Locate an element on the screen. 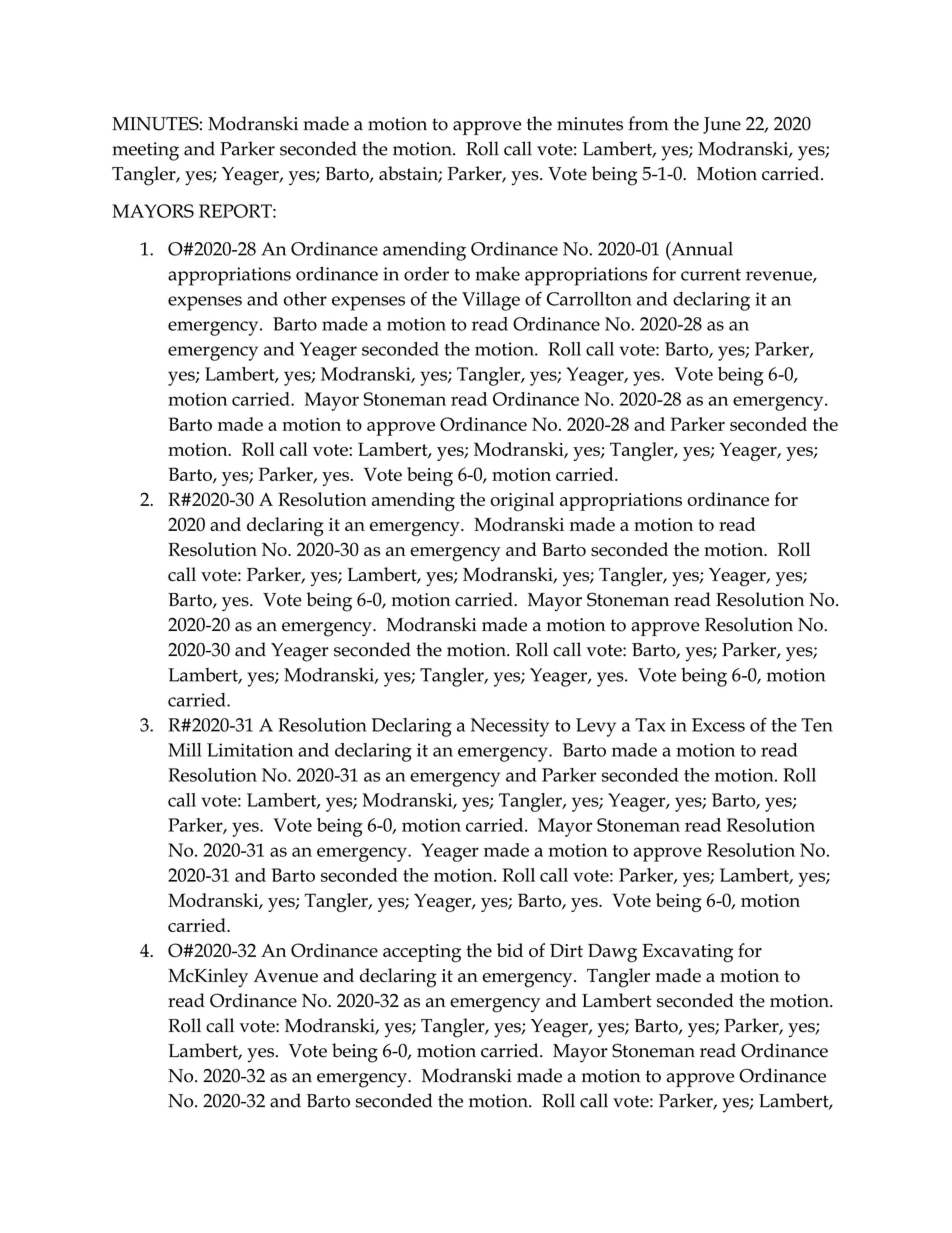 The image size is (952, 1233). original is located at coordinates (522, 501).
